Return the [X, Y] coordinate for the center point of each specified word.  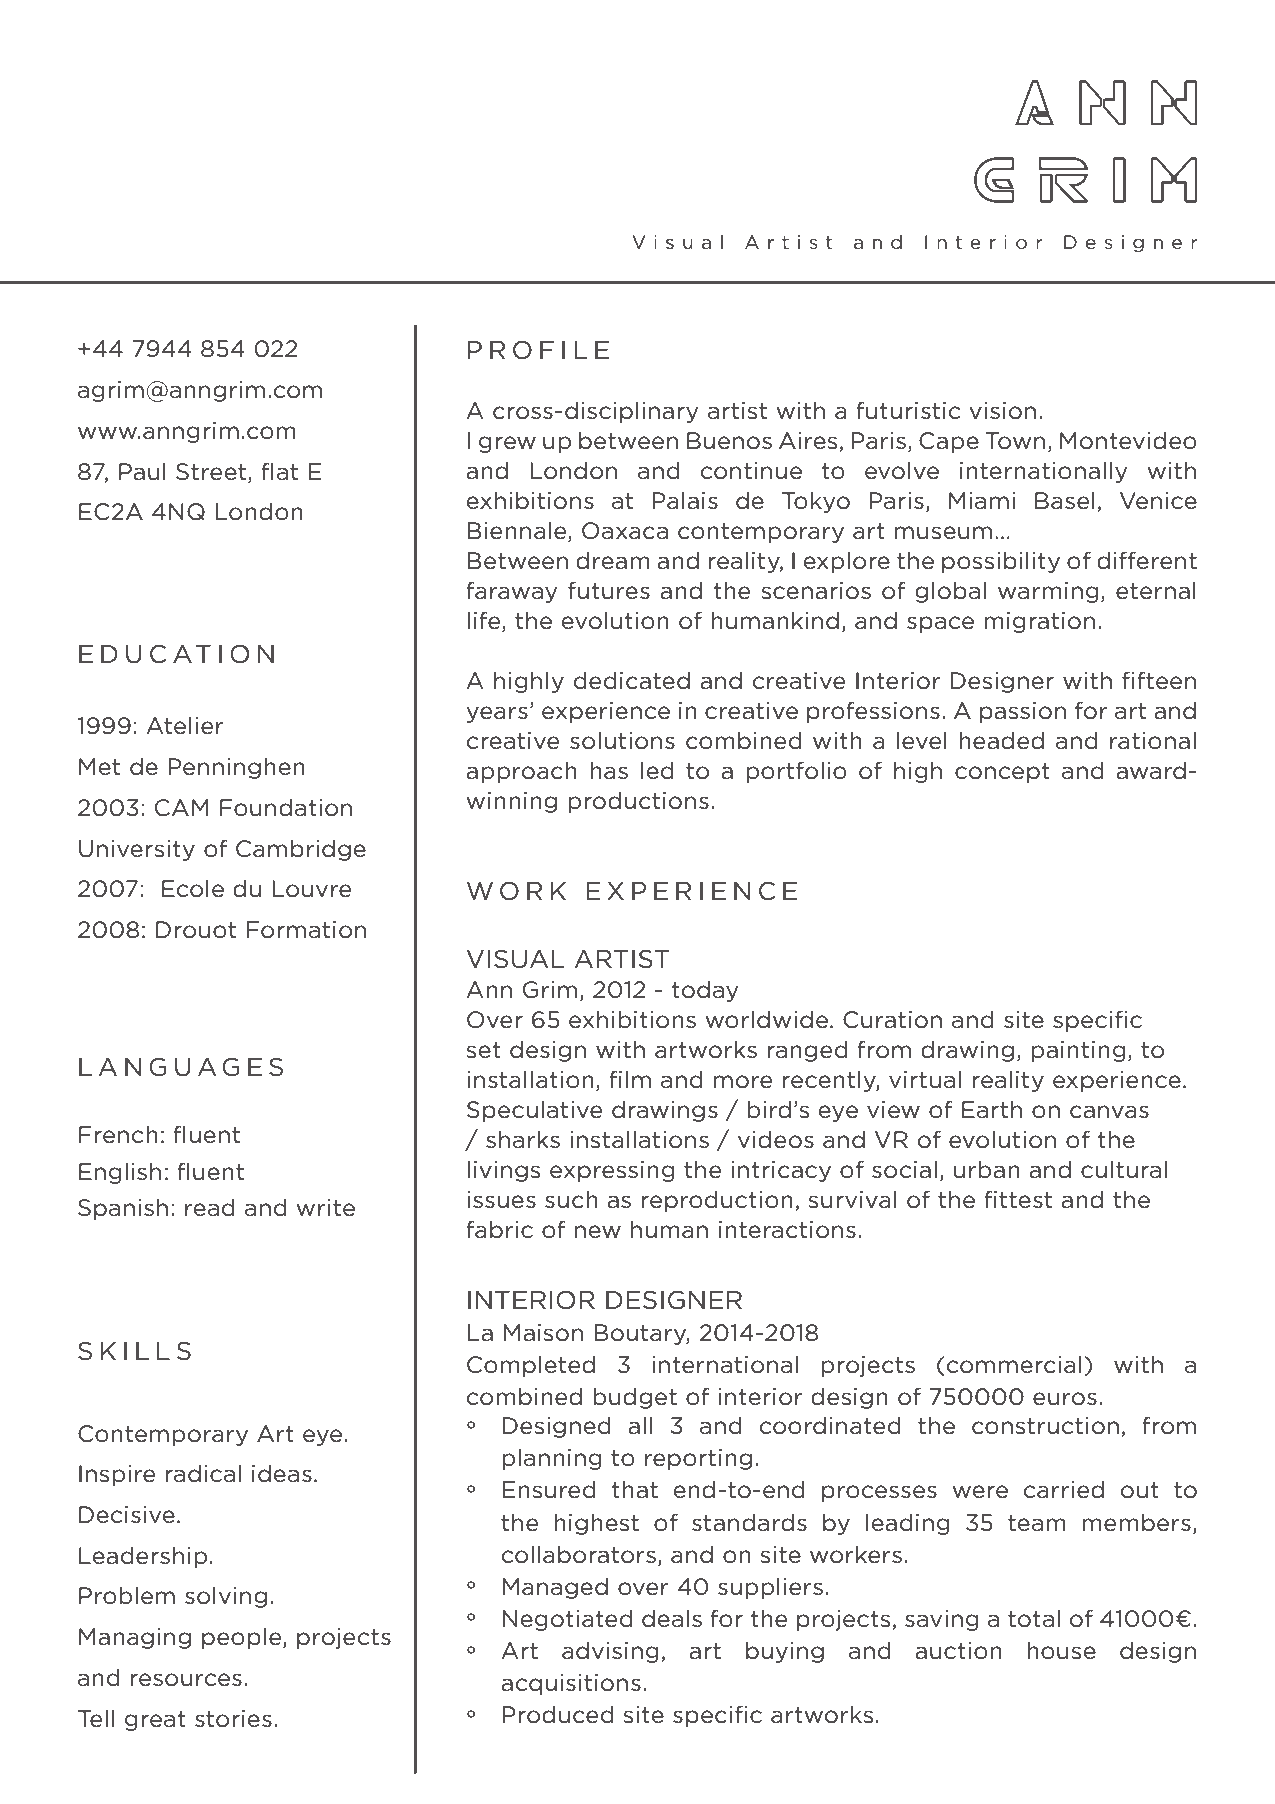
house [1061, 1650]
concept [1002, 773]
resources [186, 1680]
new [598, 1232]
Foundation [286, 808]
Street [211, 472]
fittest [1018, 1199]
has [609, 770]
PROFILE [538, 350]
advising [610, 1652]
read [210, 1207]
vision [1002, 411]
